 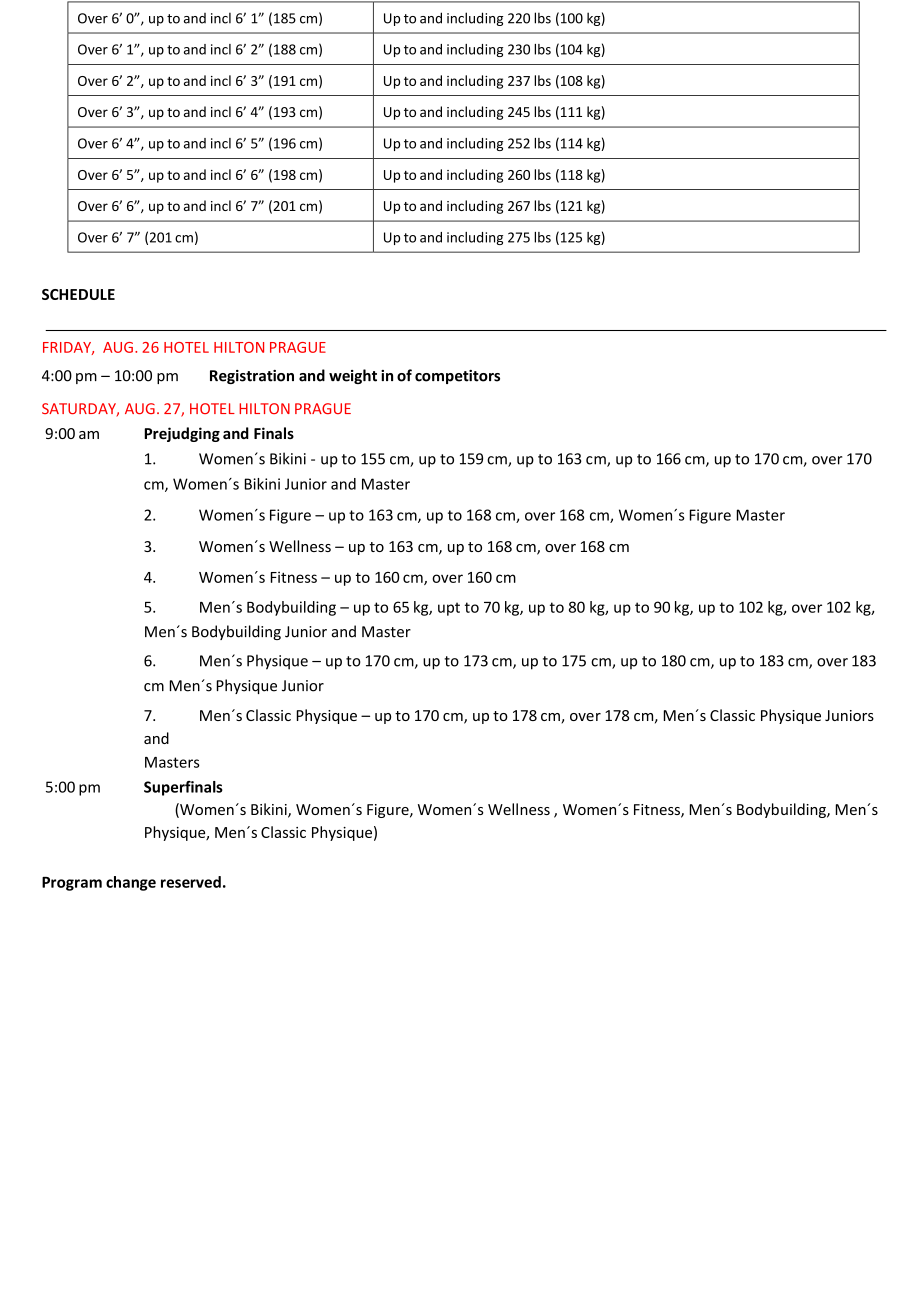 What do you see at coordinates (131, 883) in the screenshot?
I see `change` at bounding box center [131, 883].
